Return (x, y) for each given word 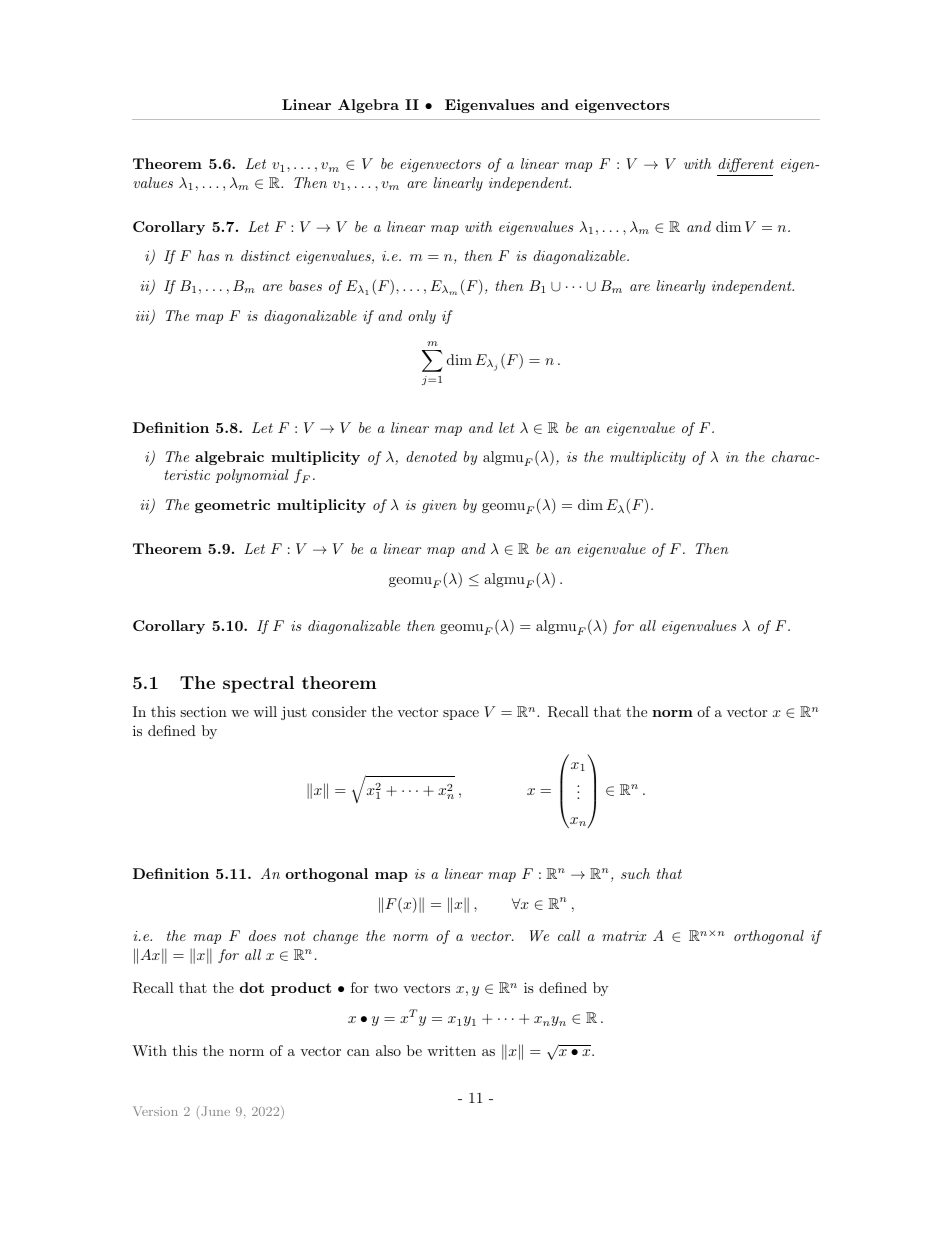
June (214, 1111)
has (208, 255)
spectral (258, 684)
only (422, 317)
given (439, 506)
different (745, 167)
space (461, 715)
